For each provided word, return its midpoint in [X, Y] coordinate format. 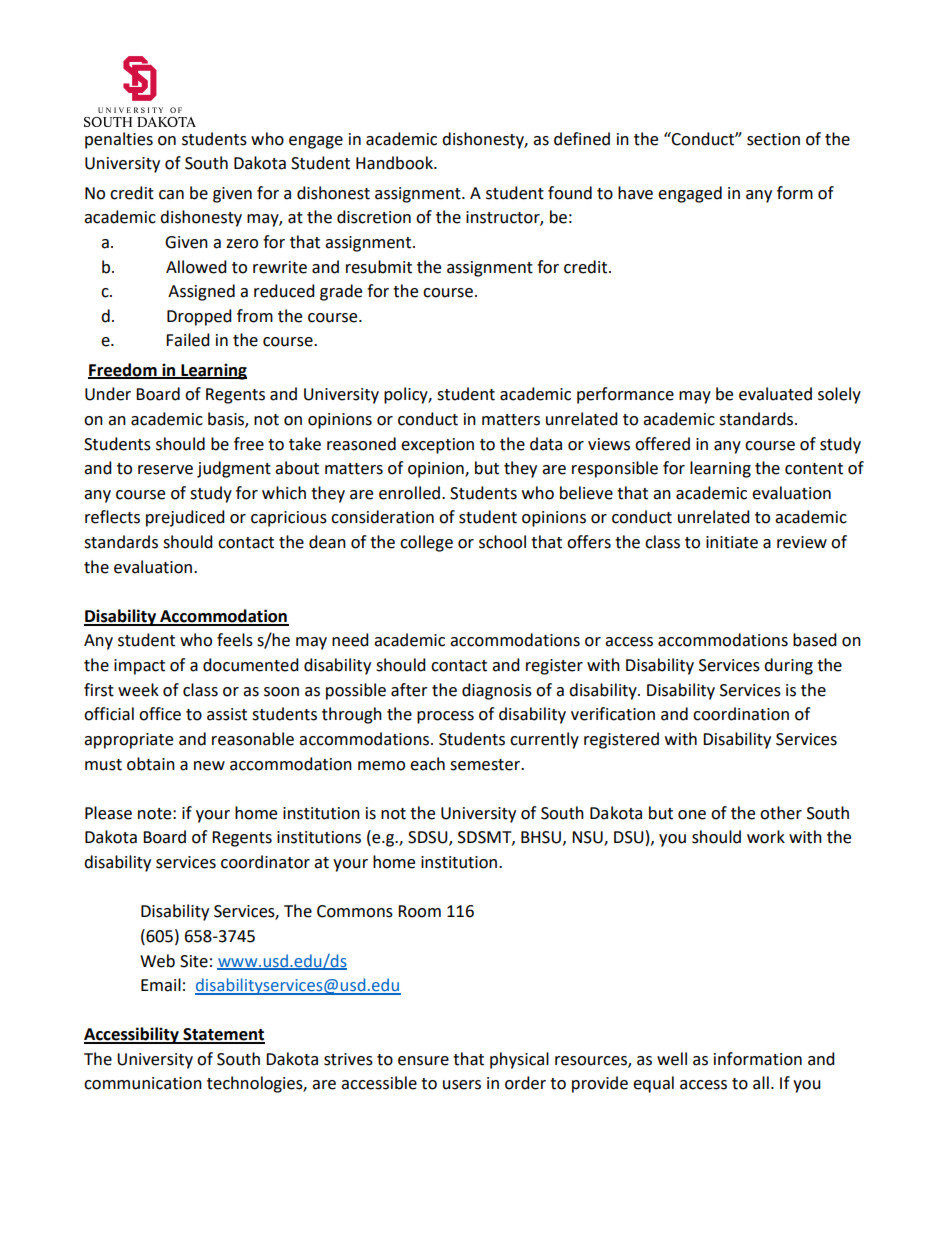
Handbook [395, 163]
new [209, 766]
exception [437, 446]
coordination [741, 714]
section [773, 139]
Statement [223, 1035]
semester [486, 765]
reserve [165, 470]
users [462, 1085]
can [171, 195]
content [814, 469]
